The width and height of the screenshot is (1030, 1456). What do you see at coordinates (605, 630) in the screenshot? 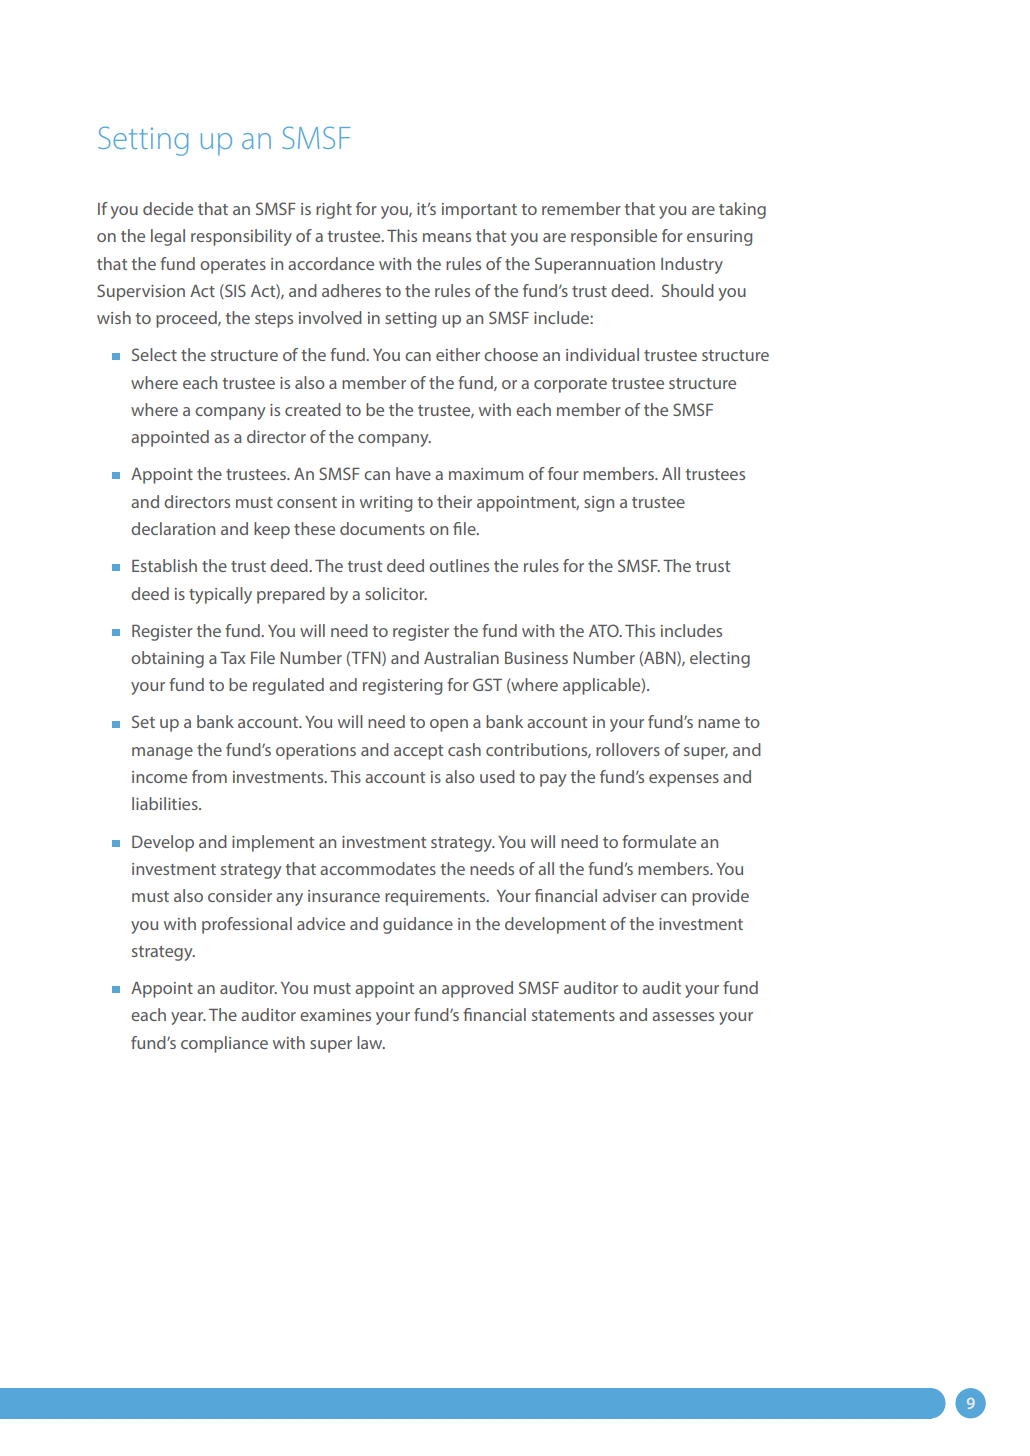
I see `ATO` at bounding box center [605, 630].
